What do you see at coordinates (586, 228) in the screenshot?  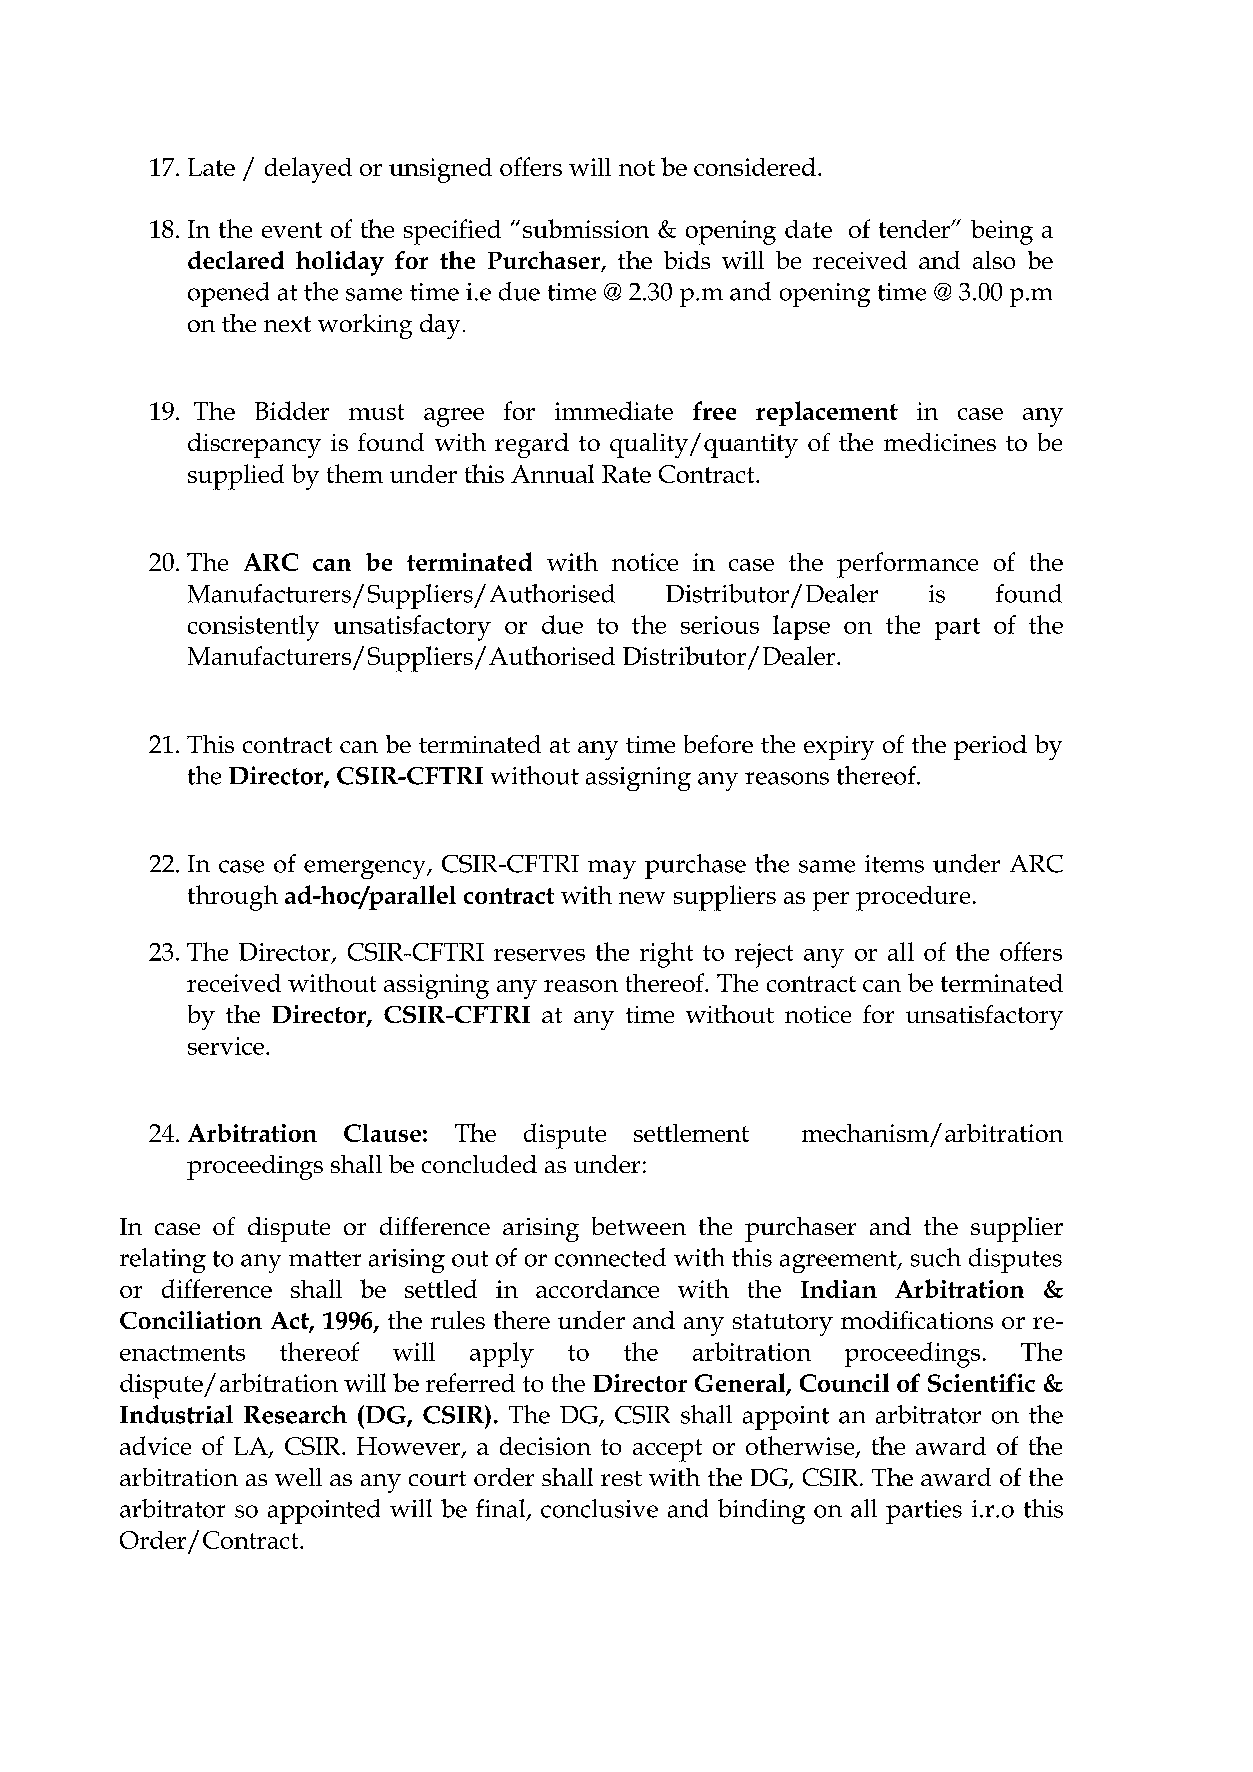 I see `submission` at bounding box center [586, 228].
